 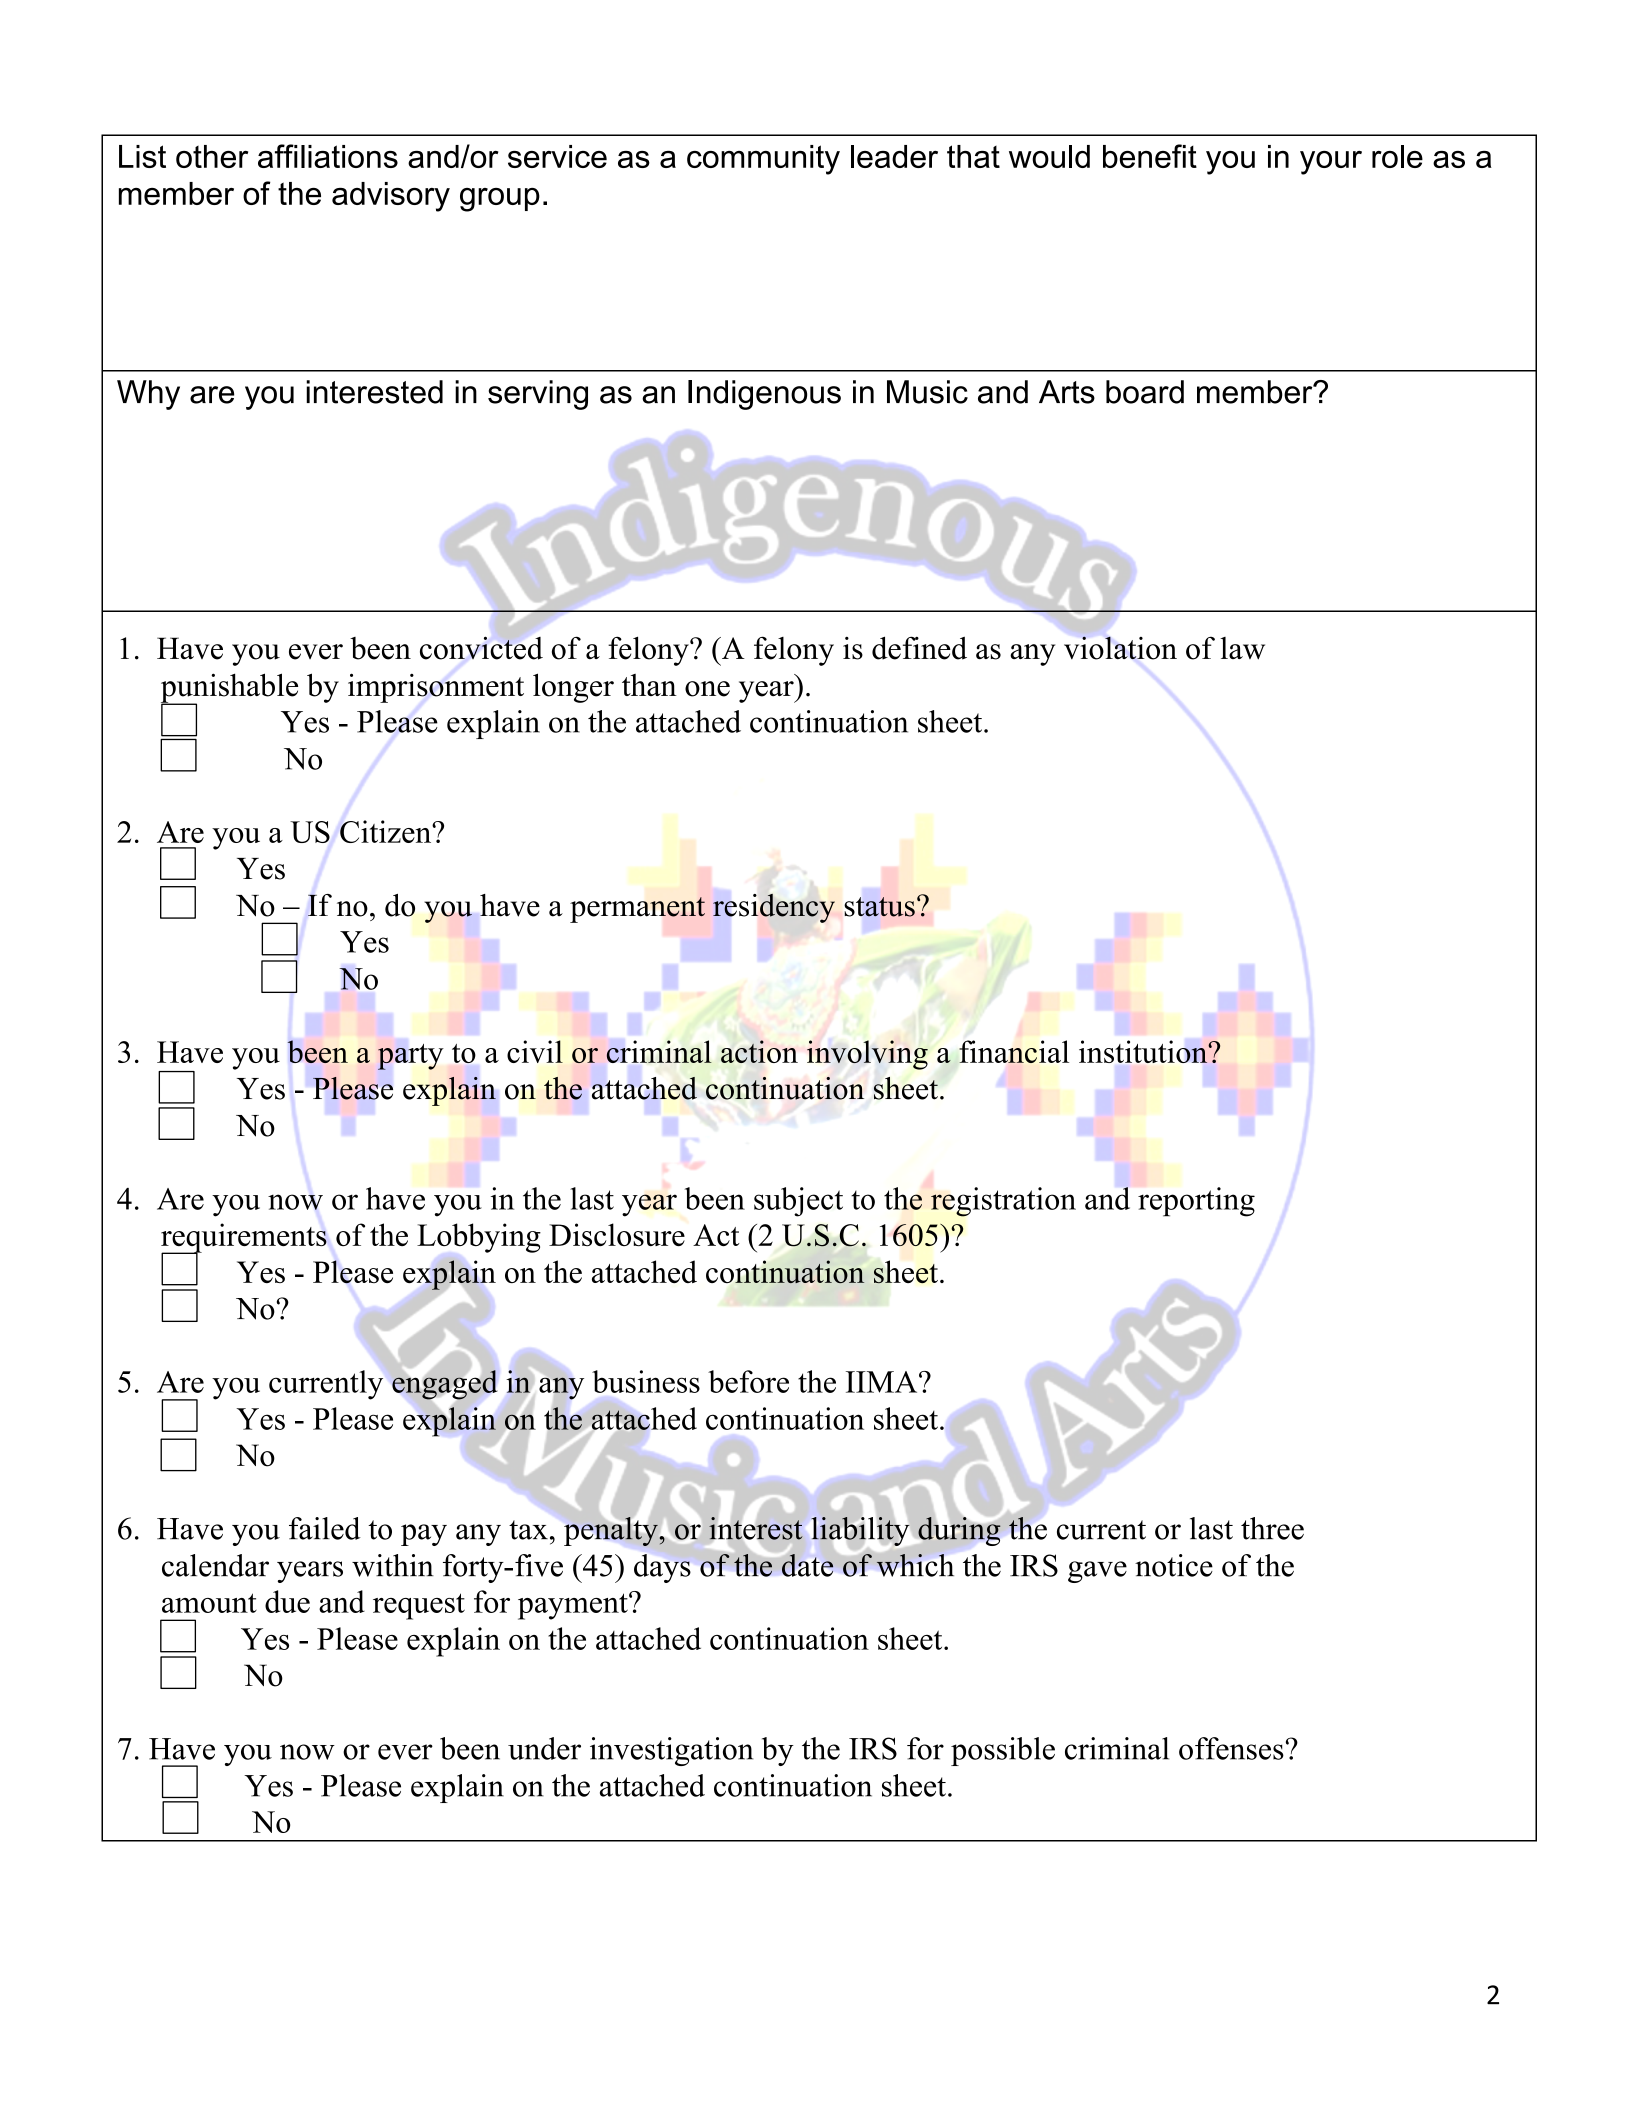 What do you see at coordinates (774, 908) in the screenshot?
I see `residency` at bounding box center [774, 908].
